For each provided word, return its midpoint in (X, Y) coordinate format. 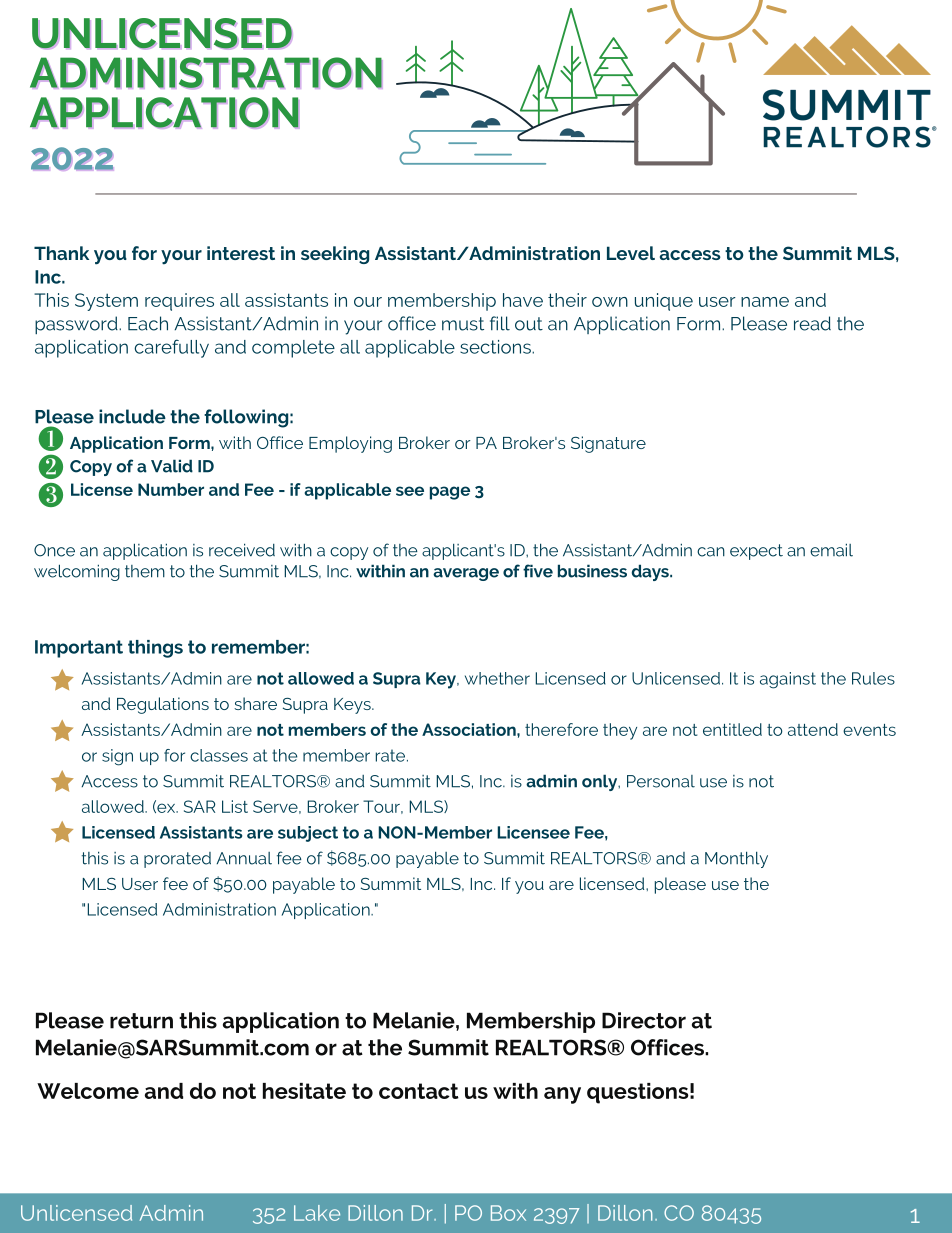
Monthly (736, 859)
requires (179, 302)
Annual (244, 858)
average (466, 574)
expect (756, 552)
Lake (317, 1213)
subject (308, 834)
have (523, 300)
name (765, 302)
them (145, 571)
